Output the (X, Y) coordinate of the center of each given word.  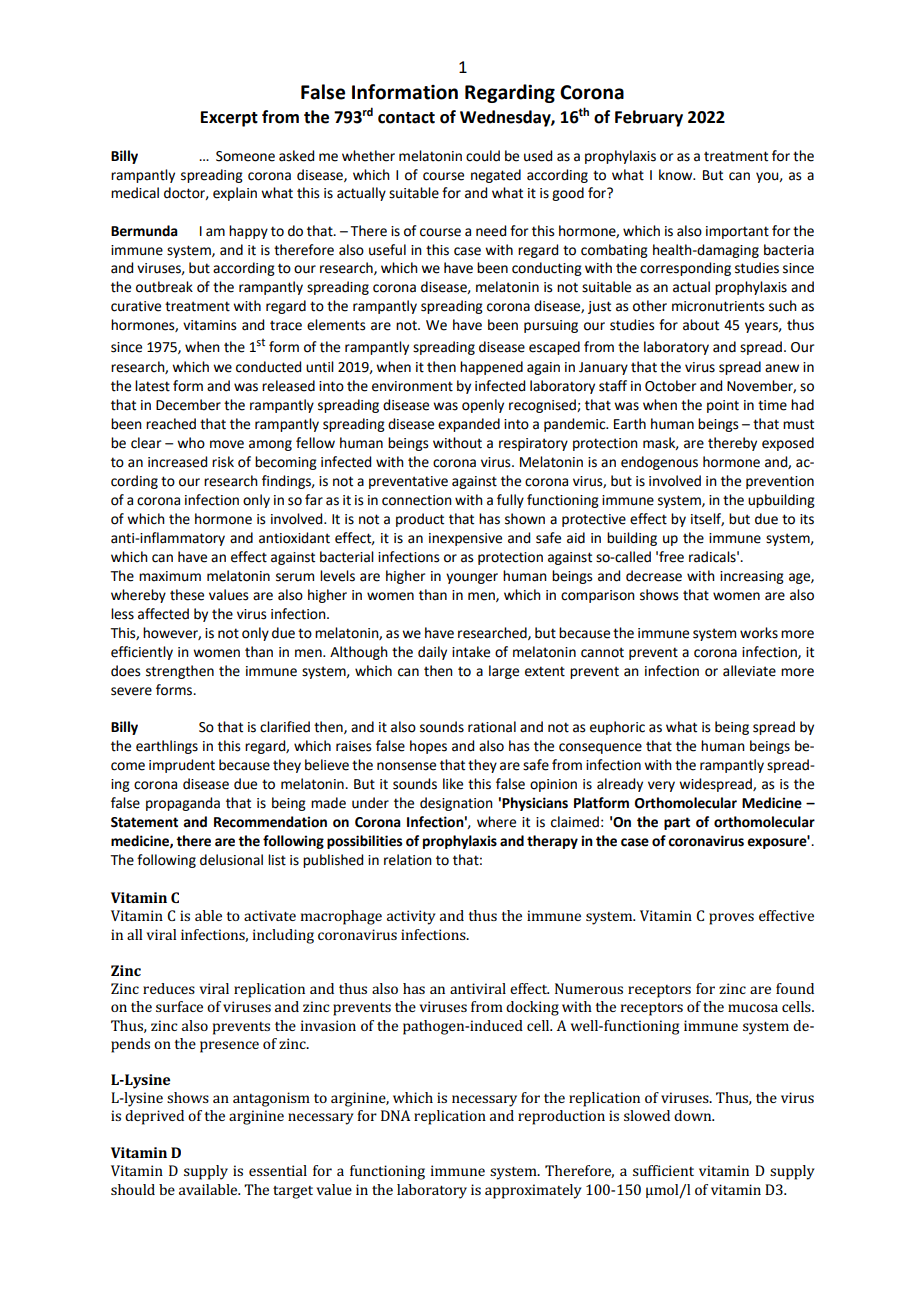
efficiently (142, 653)
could (483, 156)
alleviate (749, 671)
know (677, 175)
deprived (154, 1117)
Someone (245, 156)
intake (471, 652)
